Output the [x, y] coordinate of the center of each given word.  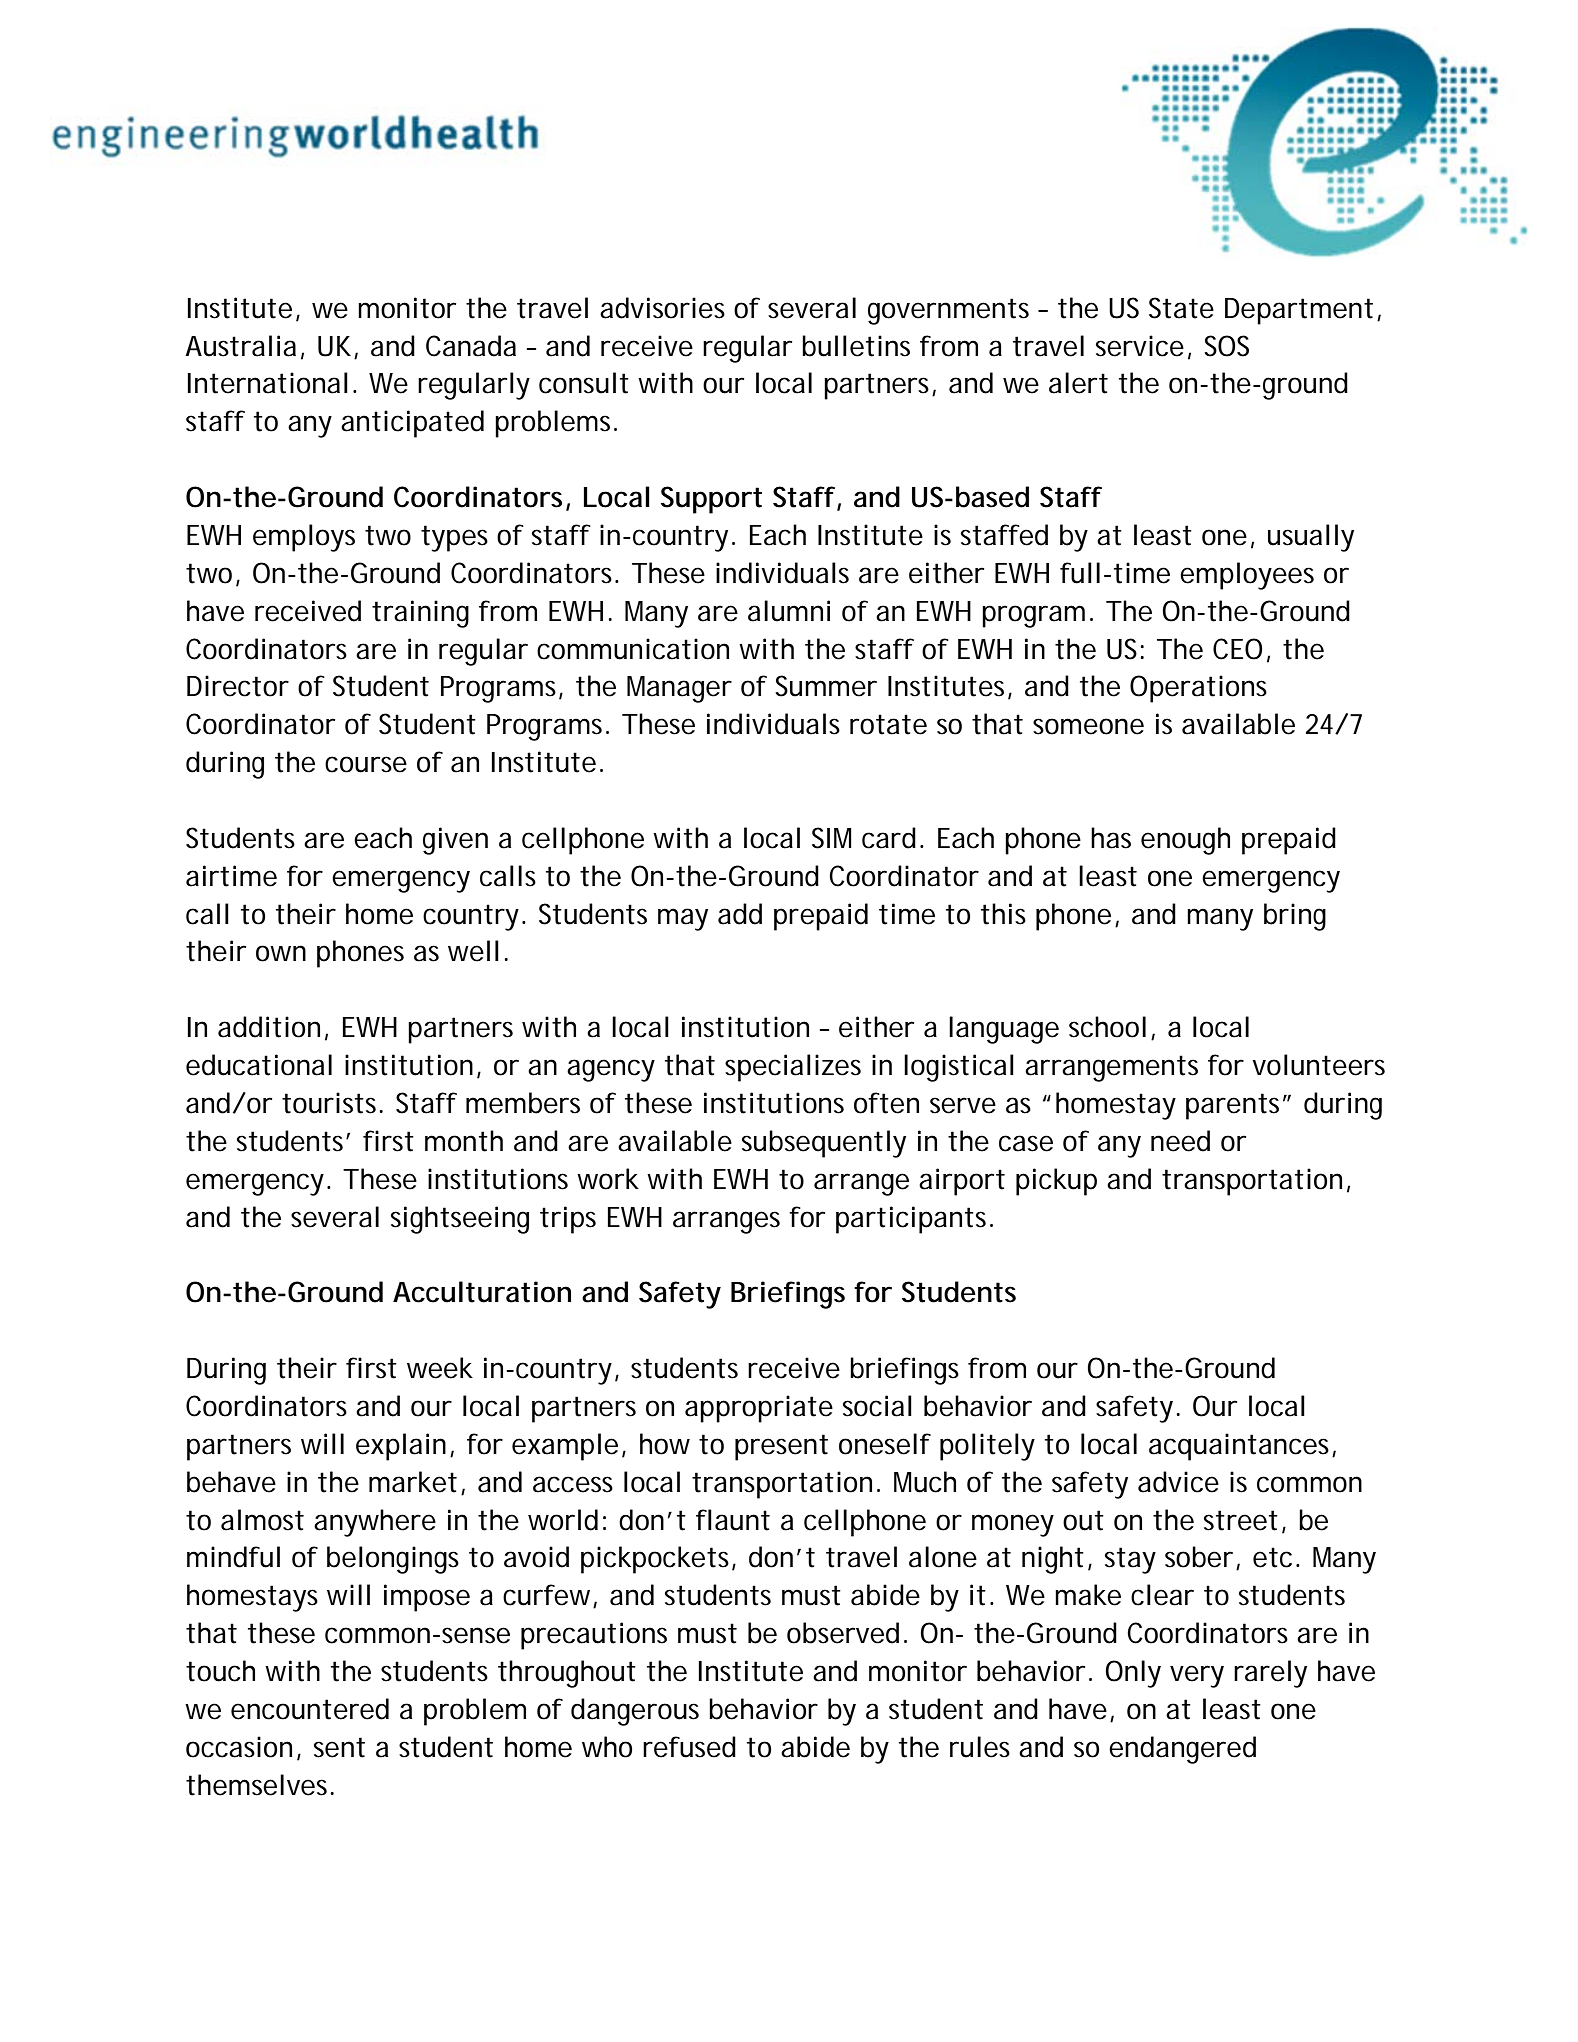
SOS [1226, 346]
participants [914, 1220]
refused [689, 1747]
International [267, 383]
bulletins [856, 346]
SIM [832, 838]
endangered [1182, 1750]
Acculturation [482, 1292]
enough [1185, 841]
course [366, 764]
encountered [310, 1709]
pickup [1056, 1182]
